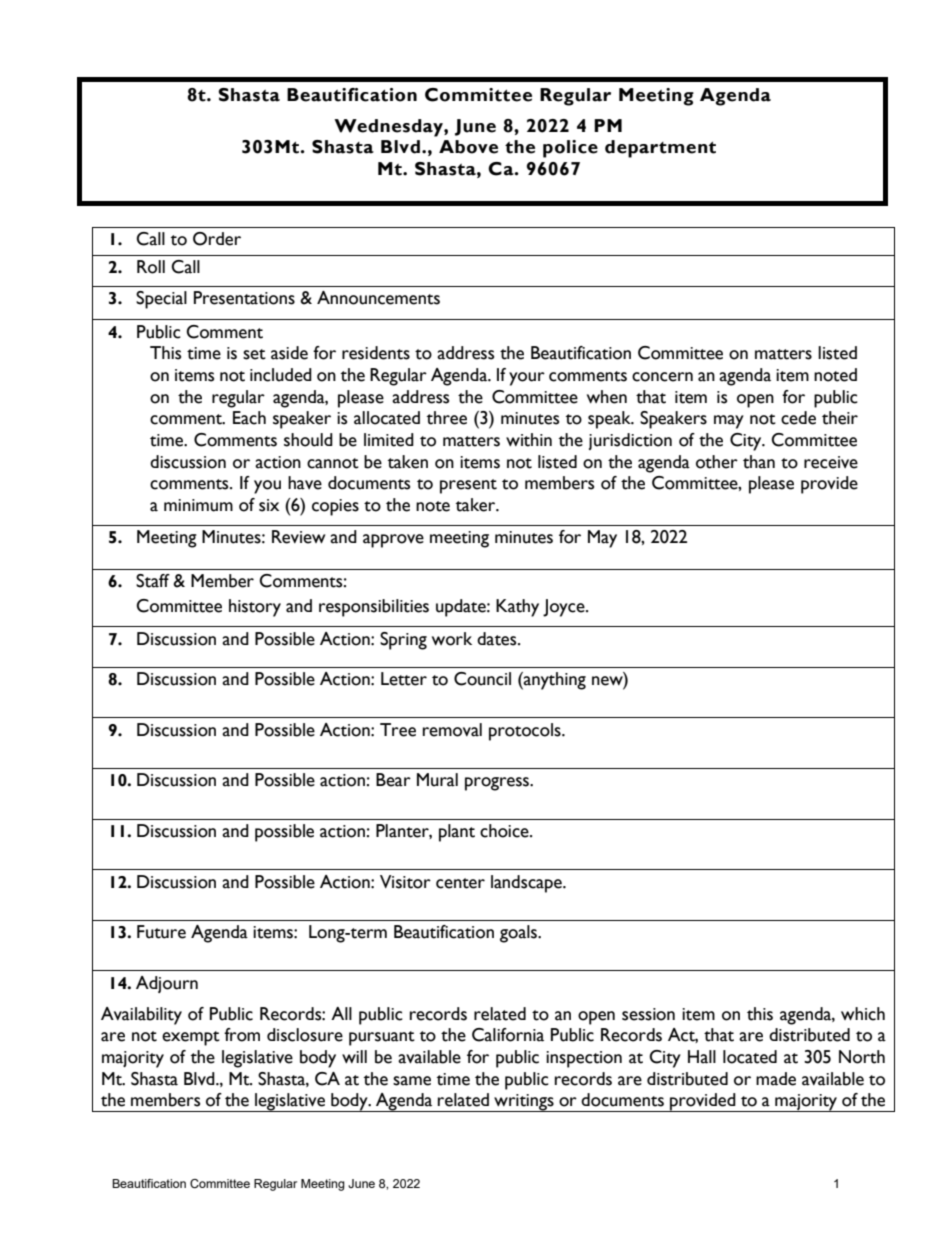 The image size is (952, 1233). I want to click on writings, so click(524, 1103).
